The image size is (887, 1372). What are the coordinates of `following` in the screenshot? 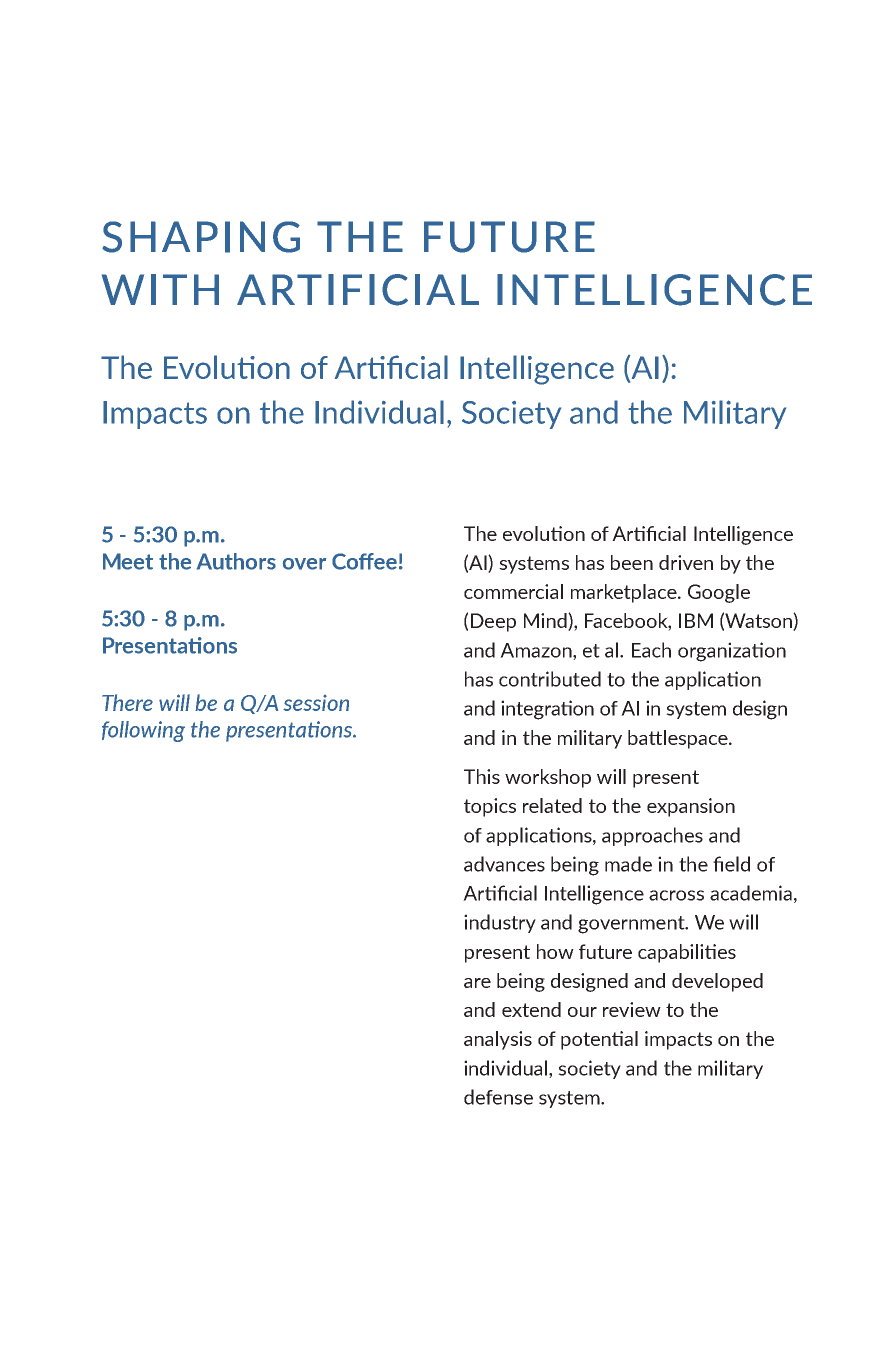 It's located at (143, 731).
